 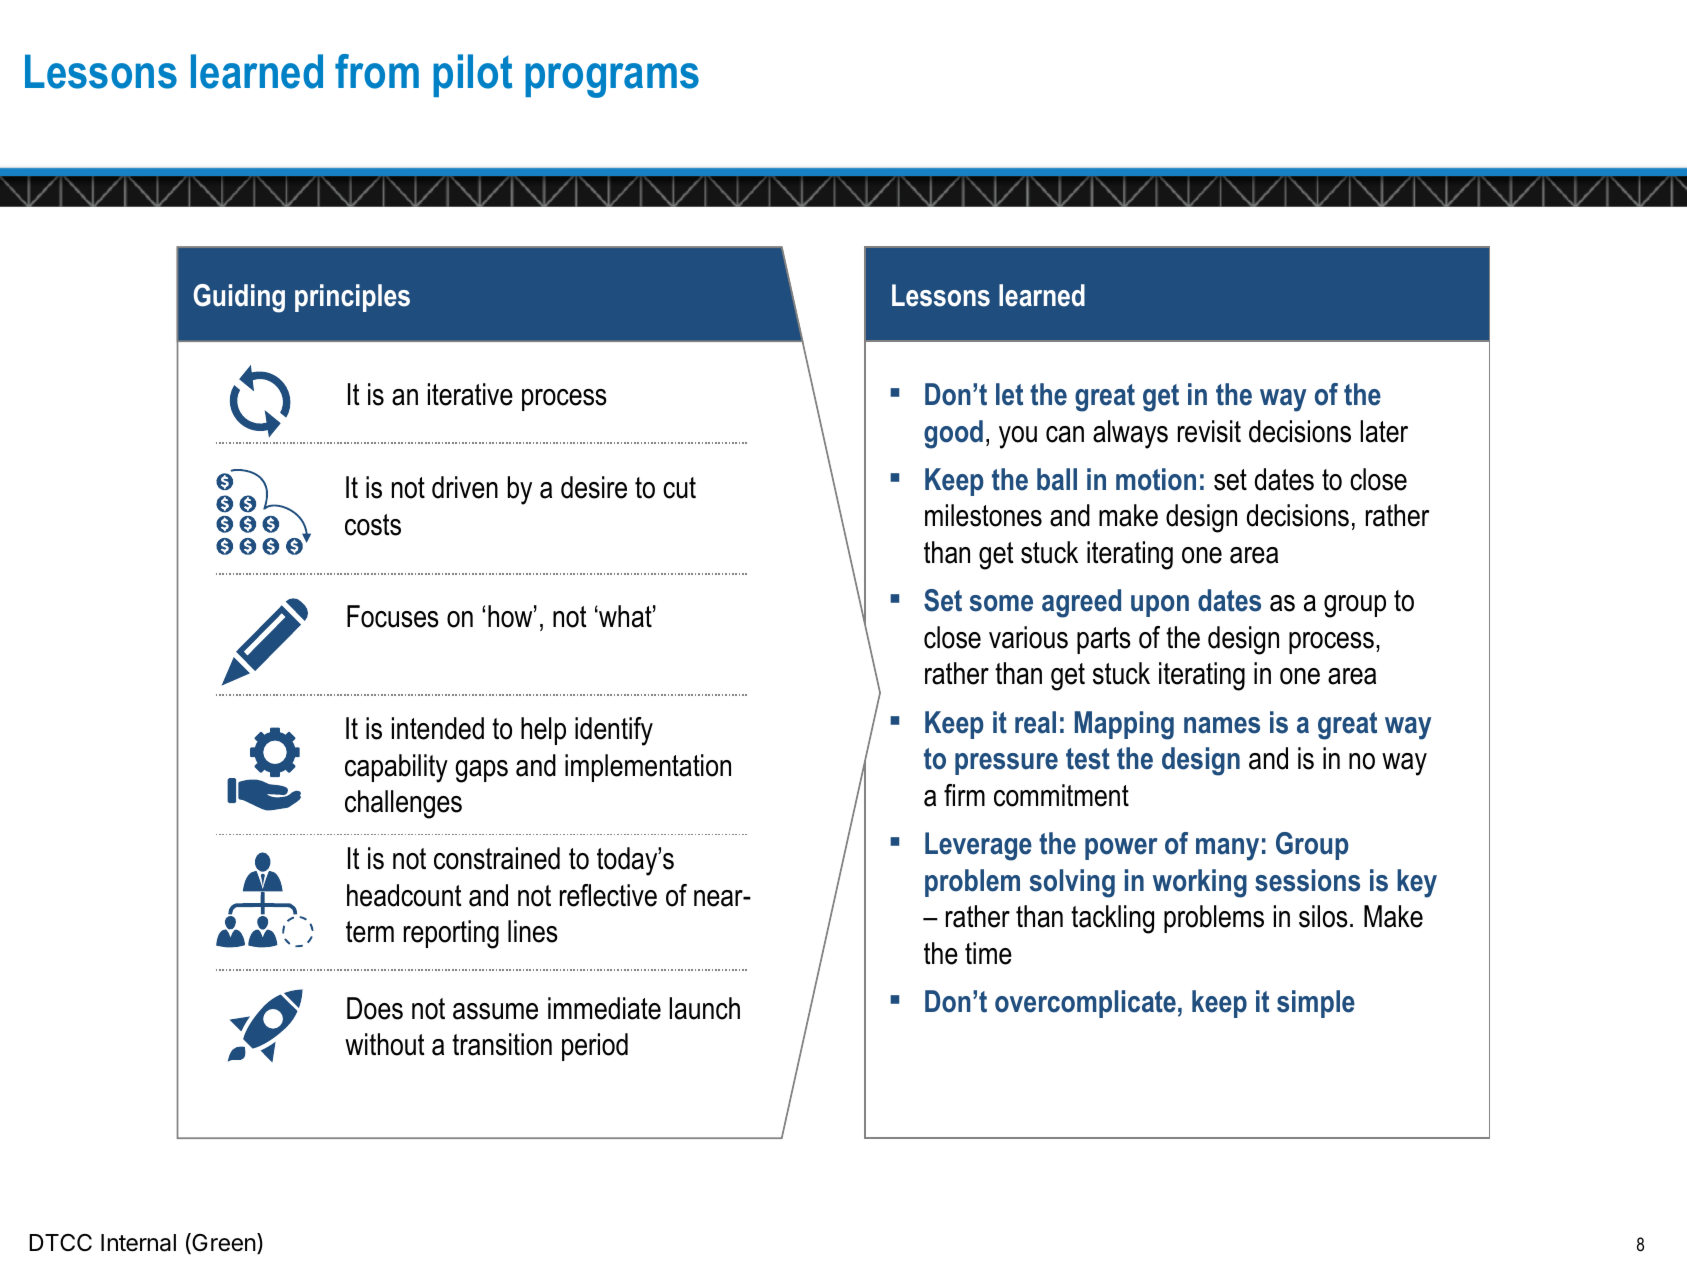 What do you see at coordinates (612, 80) in the image?
I see `programs` at bounding box center [612, 80].
